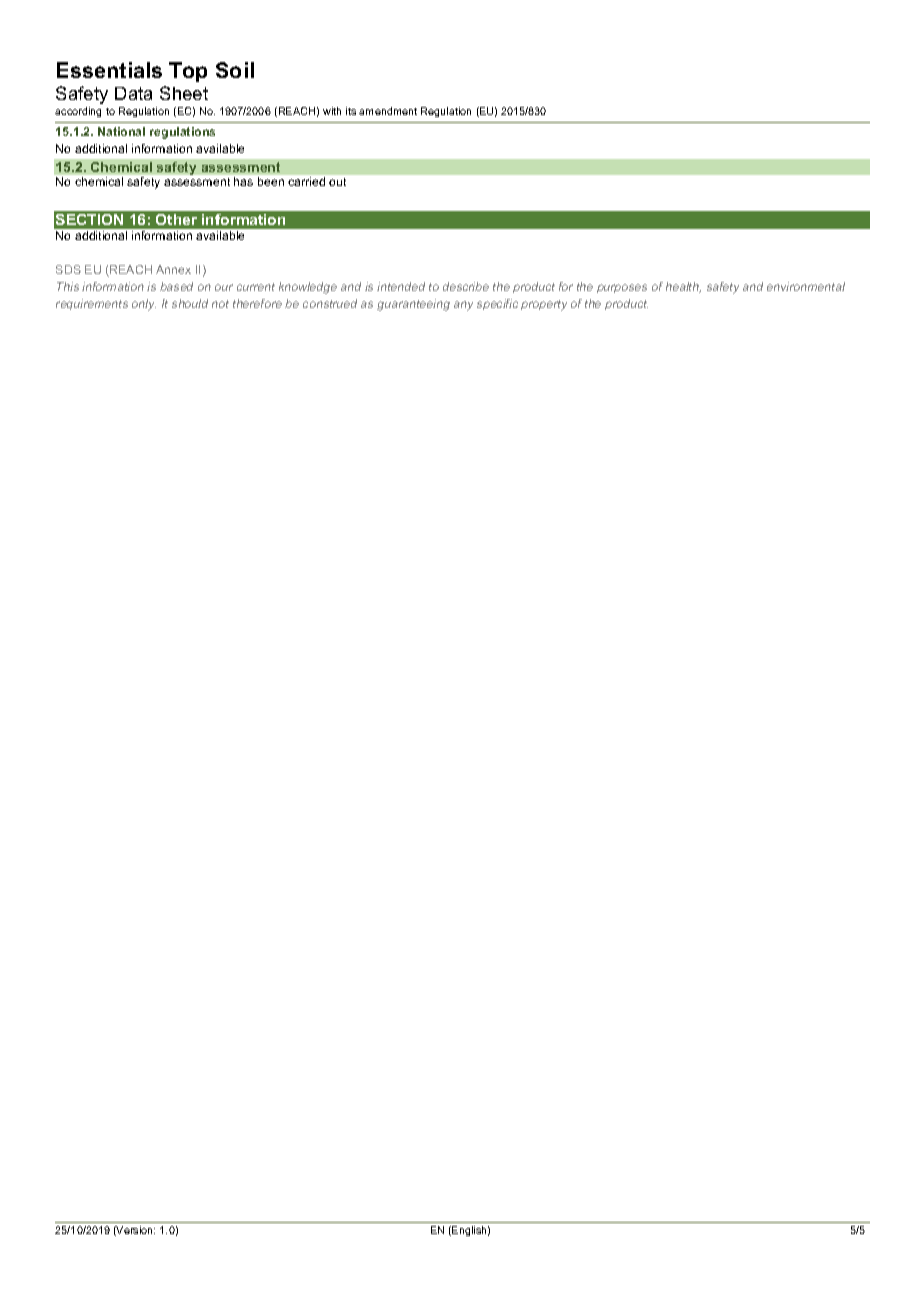 Image resolution: width=924 pixels, height=1308 pixels. What do you see at coordinates (351, 111) in the screenshot?
I see `its` at bounding box center [351, 111].
